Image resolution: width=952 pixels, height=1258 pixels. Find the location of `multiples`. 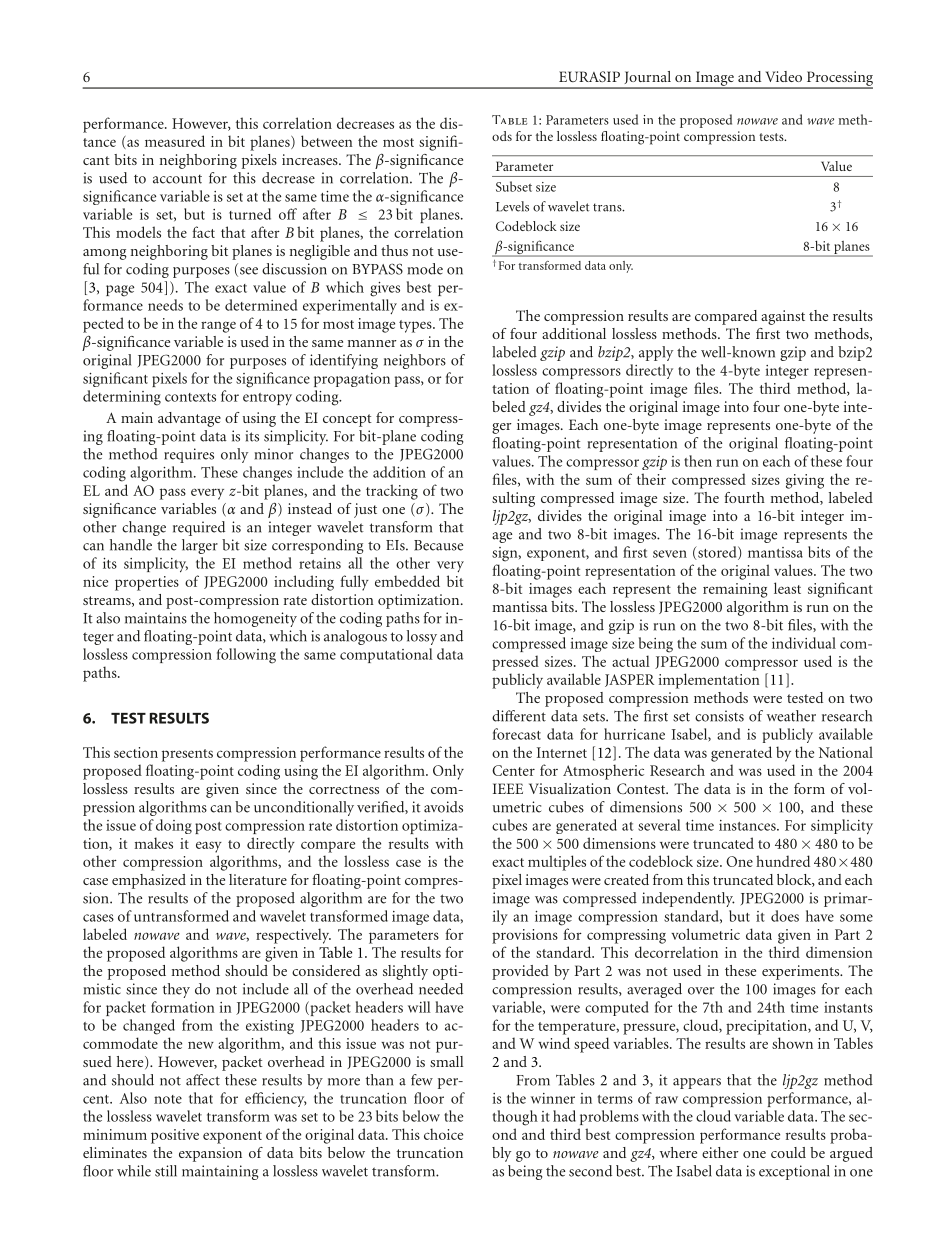

multiples is located at coordinates (557, 863).
